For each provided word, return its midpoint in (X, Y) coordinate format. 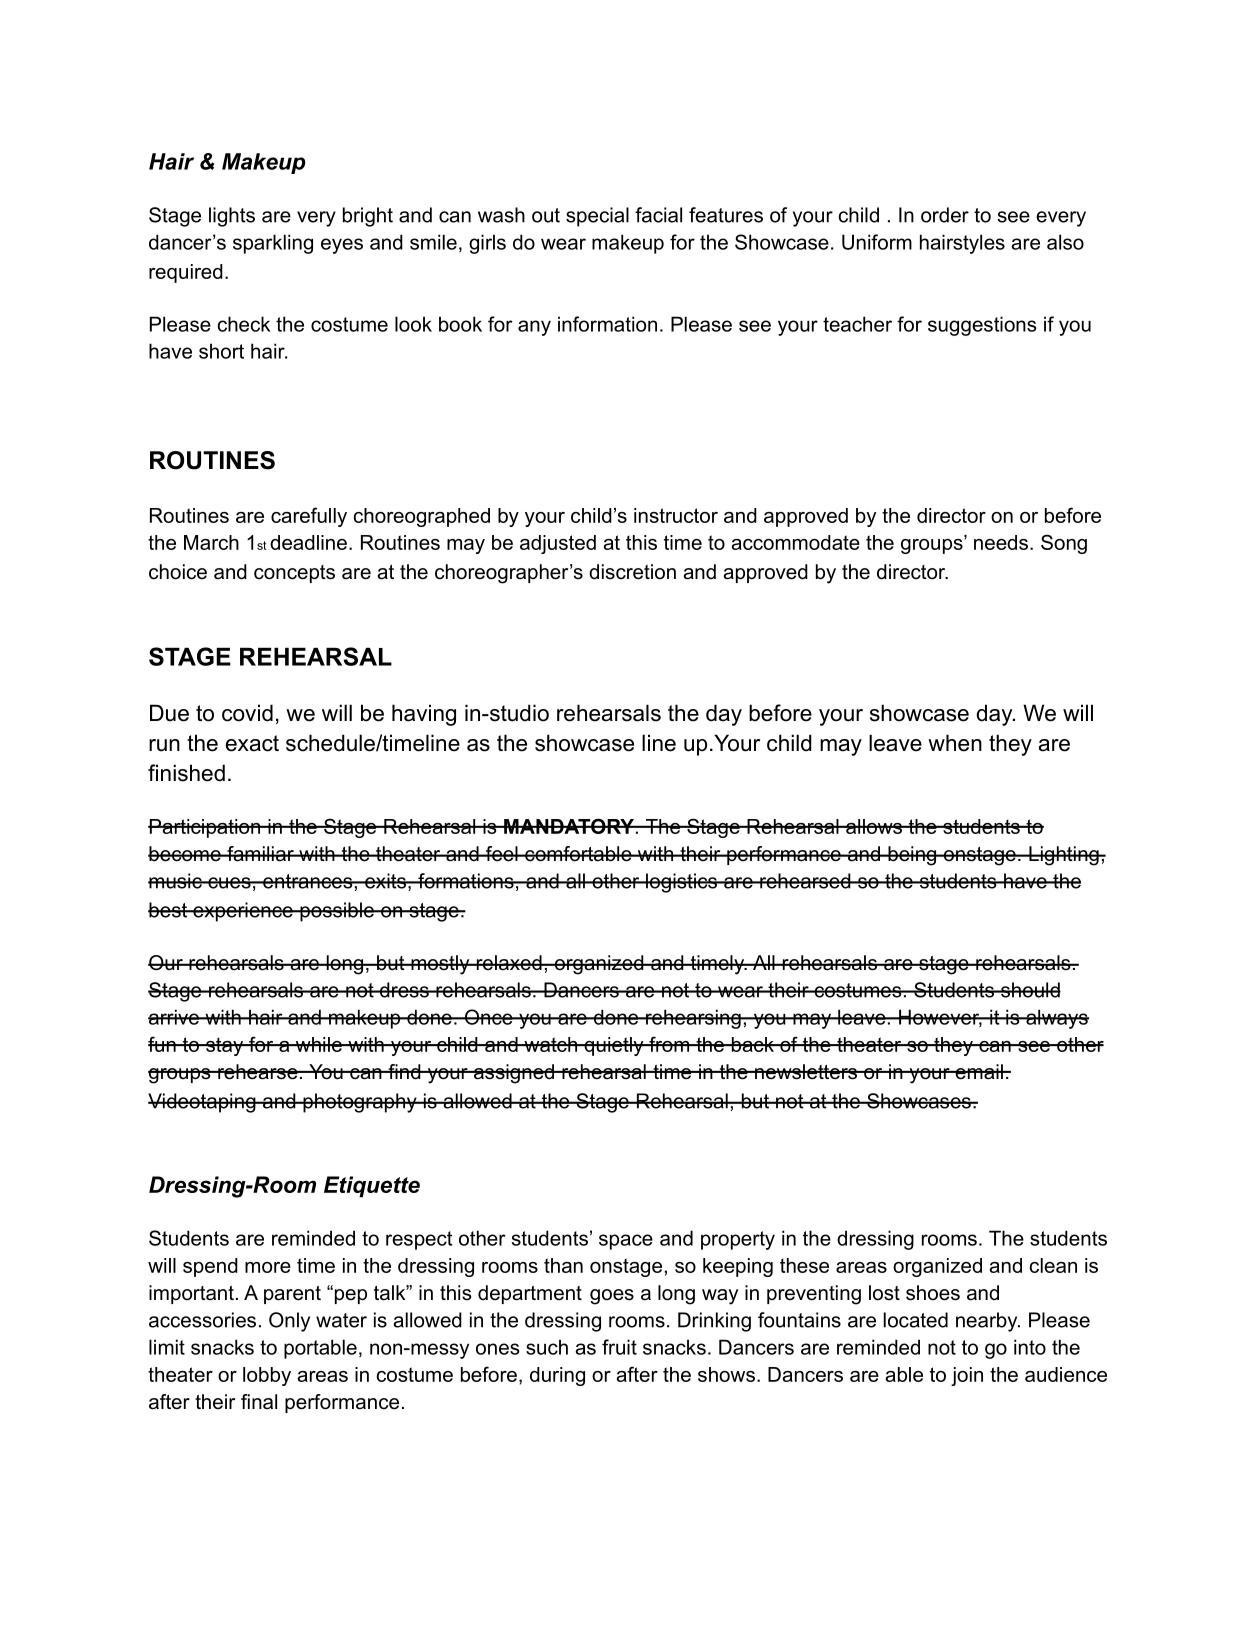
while (318, 1044)
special (597, 217)
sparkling (273, 244)
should (1030, 990)
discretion (632, 572)
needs (1001, 542)
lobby (267, 1376)
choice (178, 572)
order (945, 215)
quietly (614, 1046)
